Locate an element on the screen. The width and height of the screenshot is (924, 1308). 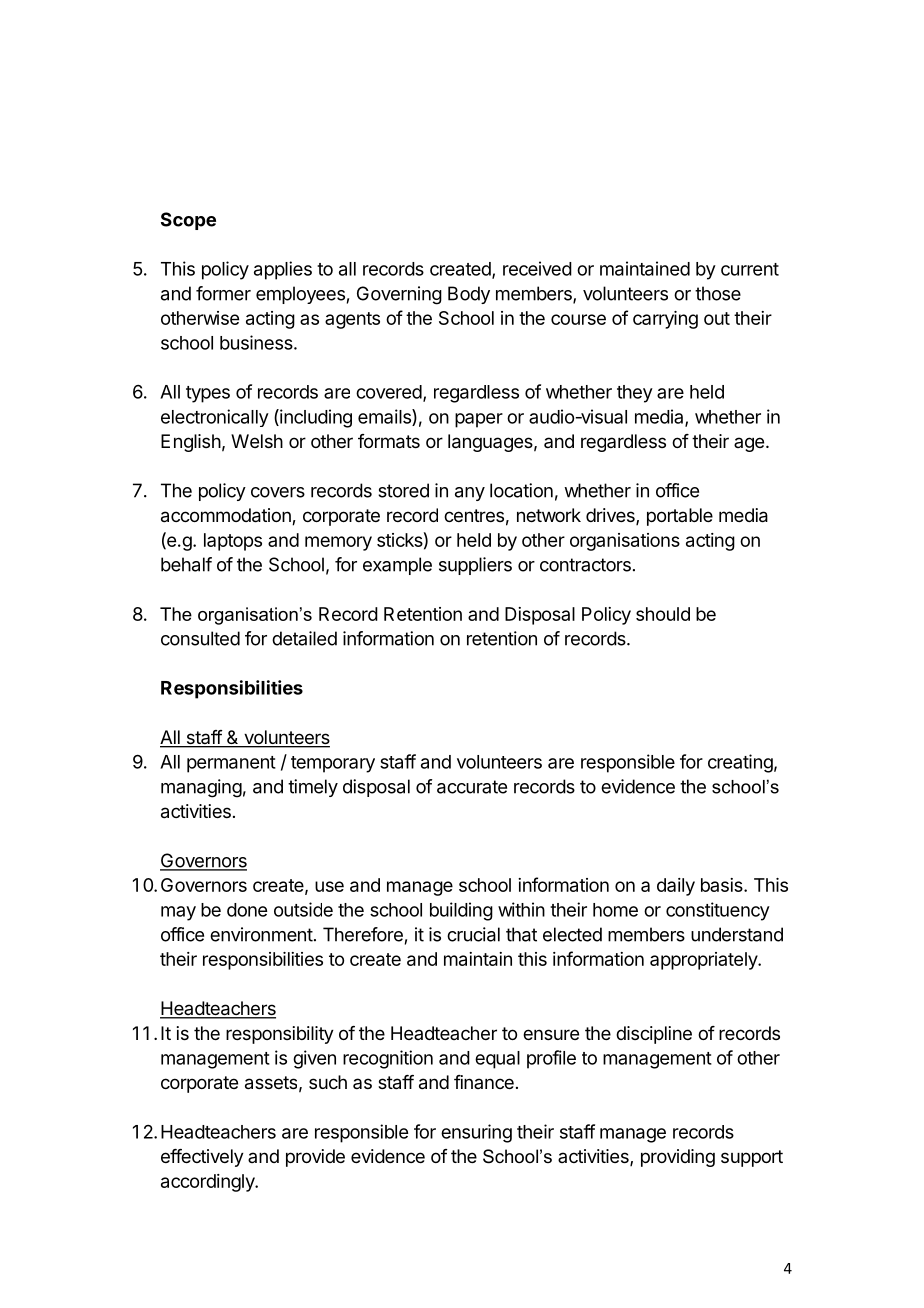
should is located at coordinates (663, 614).
